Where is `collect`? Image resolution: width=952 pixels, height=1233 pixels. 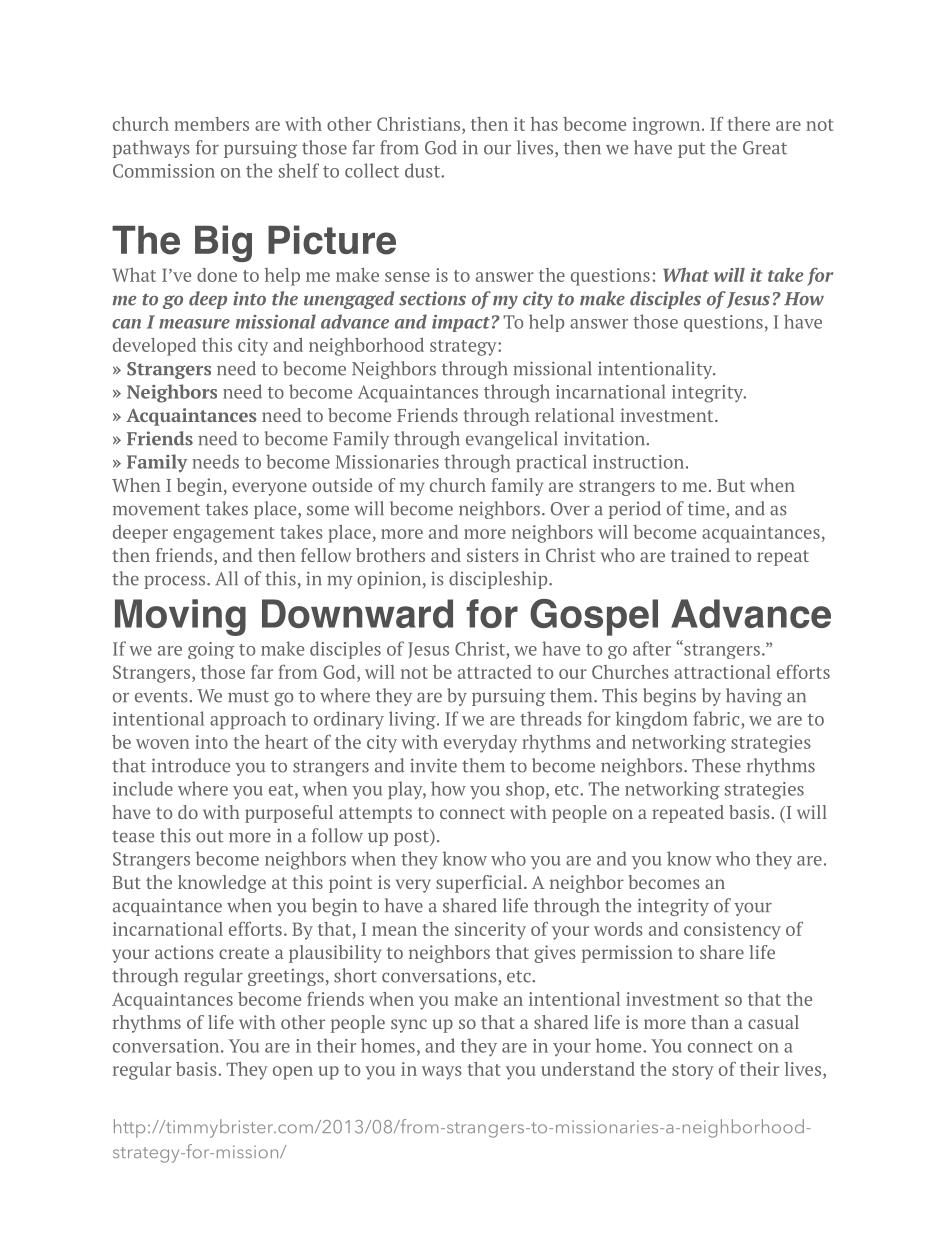
collect is located at coordinates (372, 170).
